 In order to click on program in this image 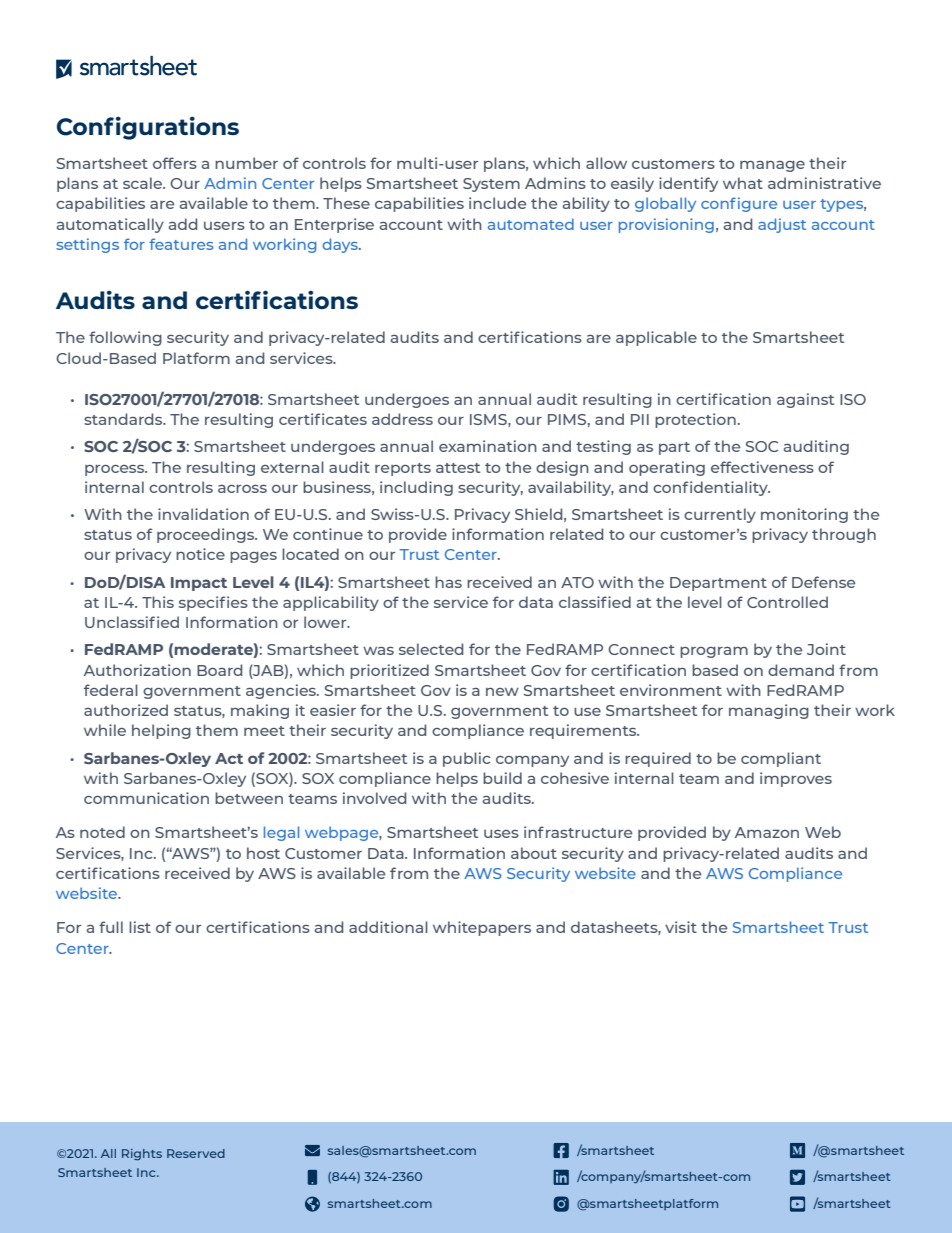, I will do `click(714, 652)`.
